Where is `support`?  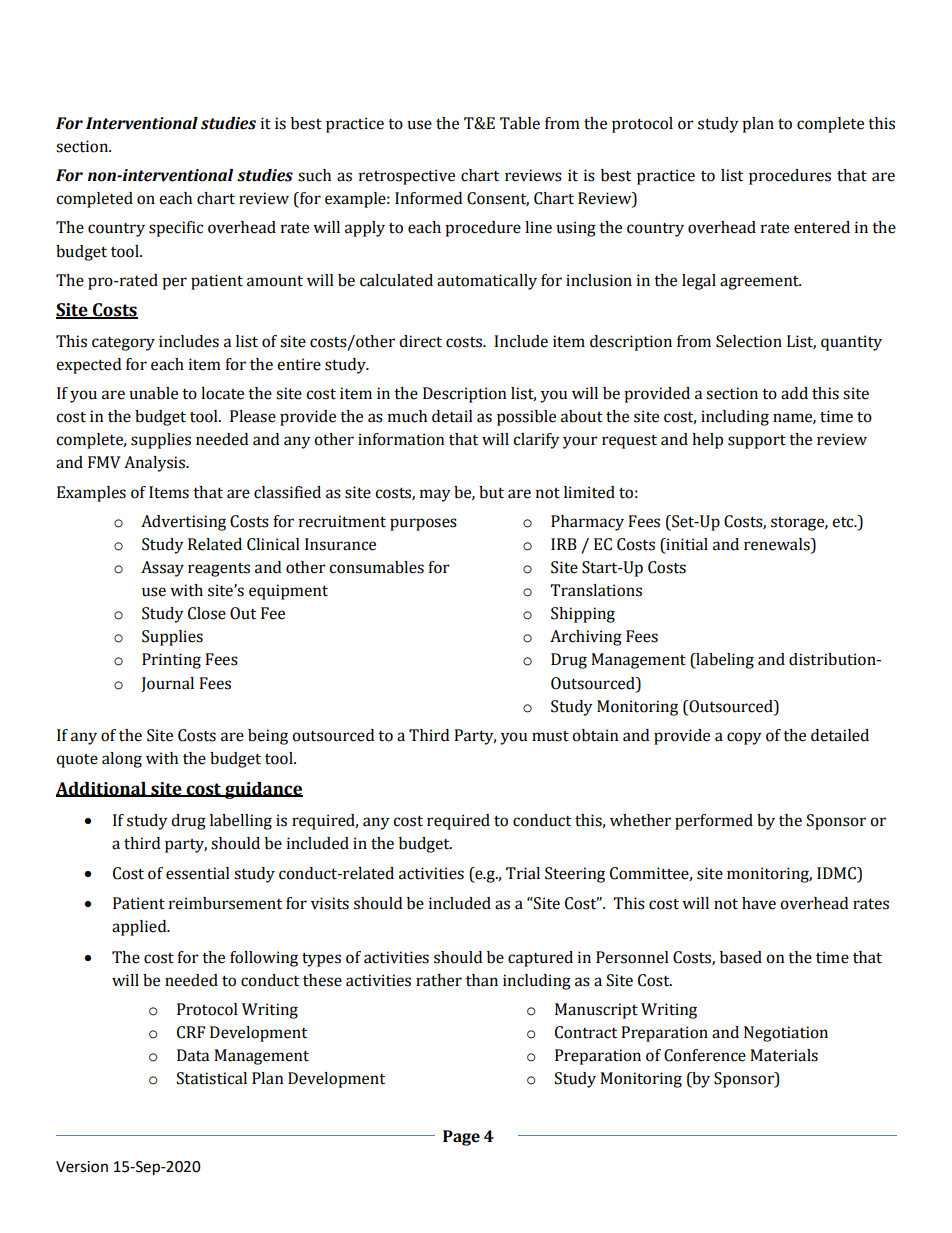
support is located at coordinates (757, 442).
